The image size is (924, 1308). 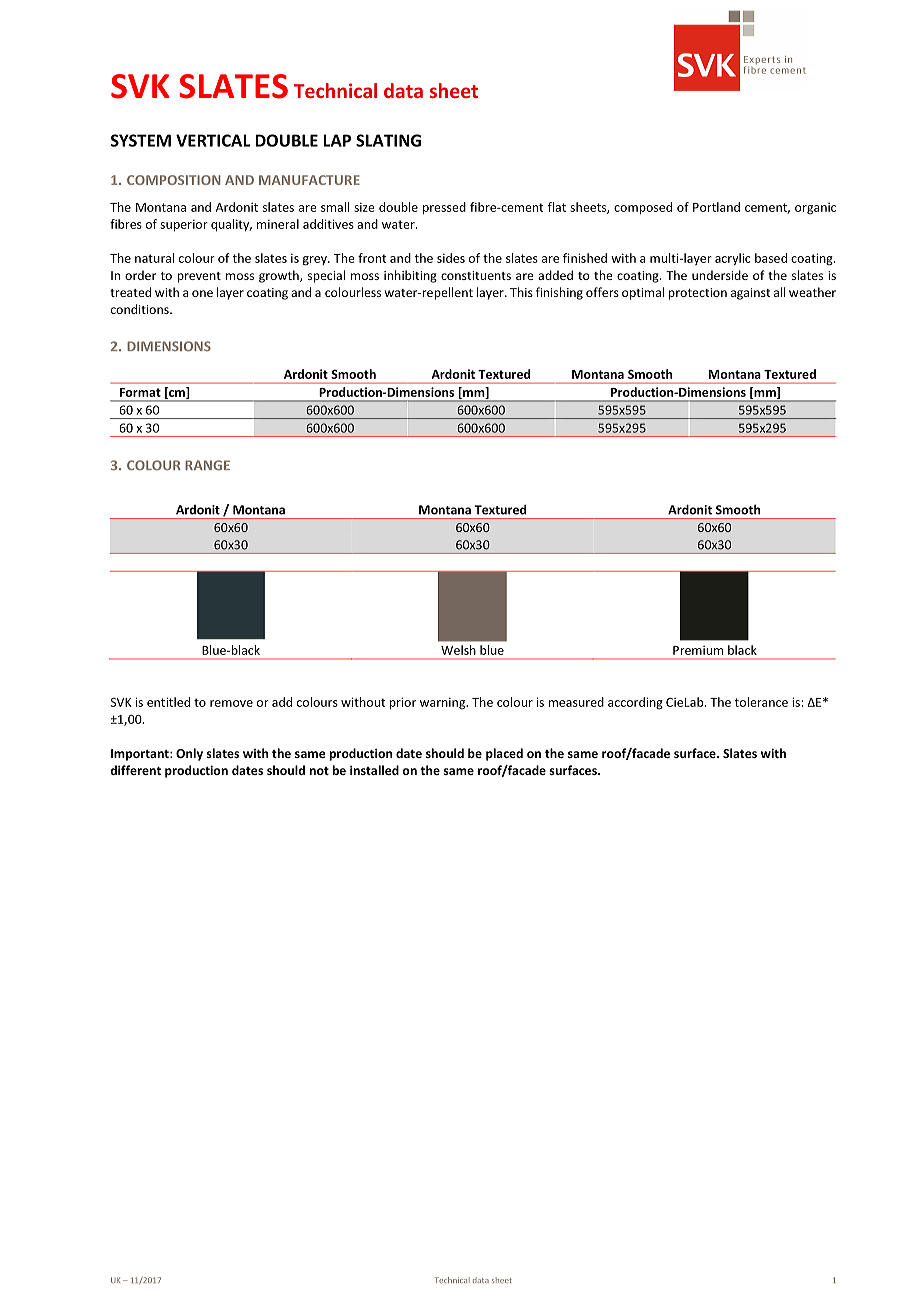 I want to click on Premium, so click(x=698, y=650).
